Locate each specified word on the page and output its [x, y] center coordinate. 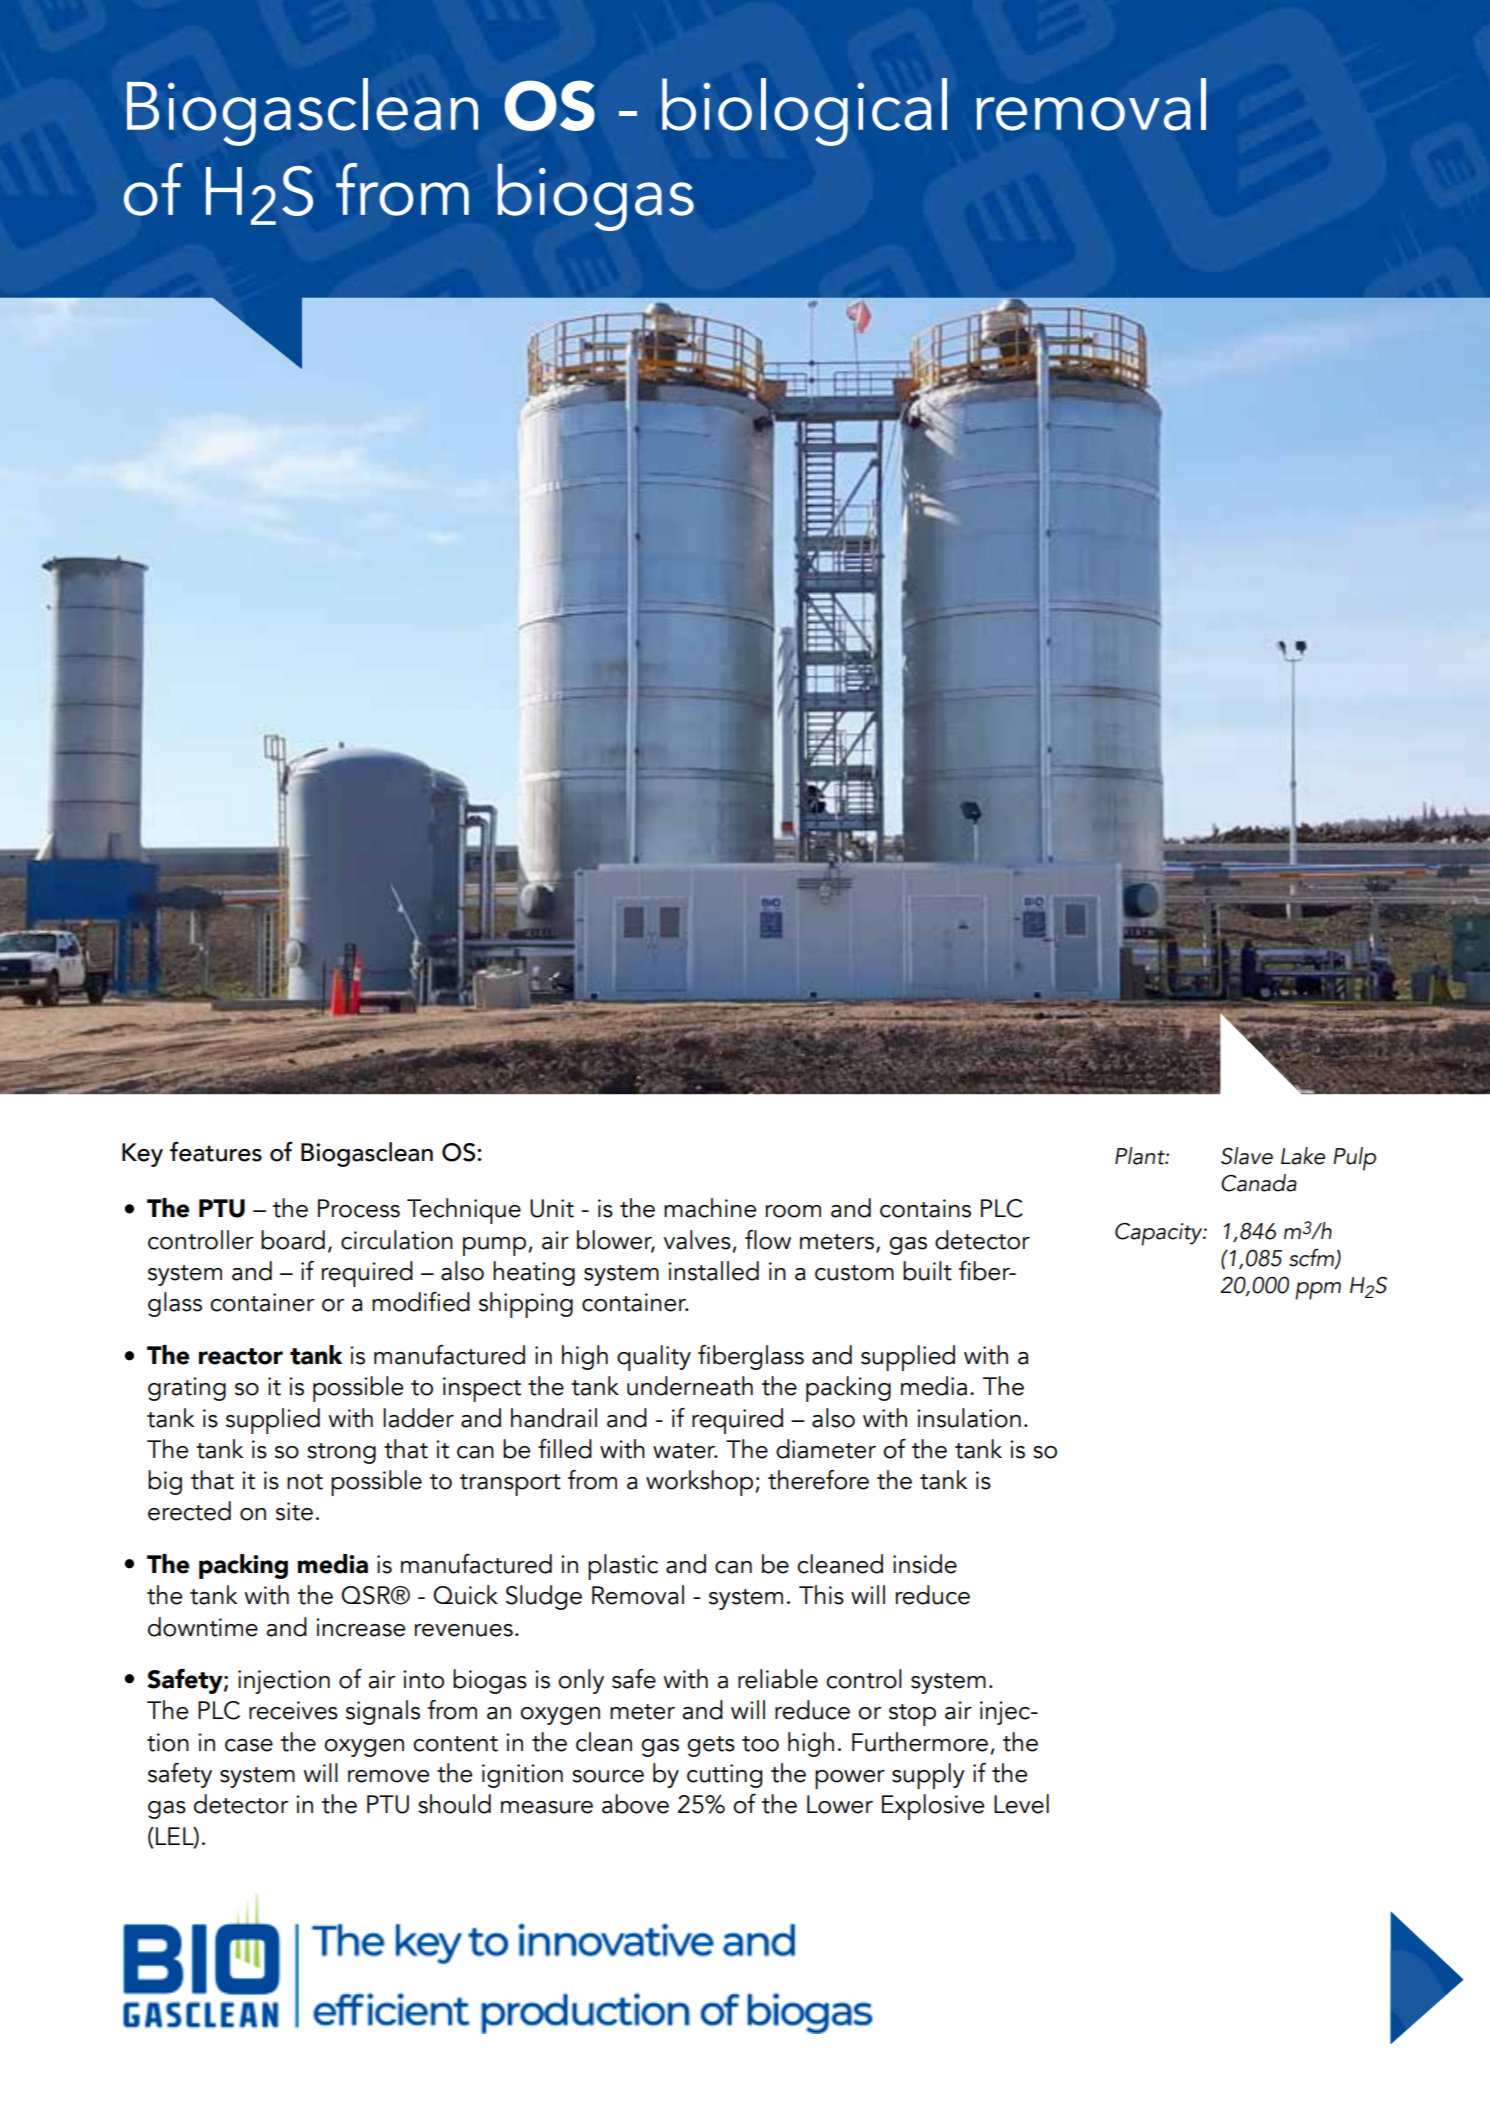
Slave [1247, 1156]
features [216, 1152]
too [760, 1744]
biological [804, 112]
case [249, 1745]
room [793, 1211]
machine [710, 1208]
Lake [1303, 1156]
